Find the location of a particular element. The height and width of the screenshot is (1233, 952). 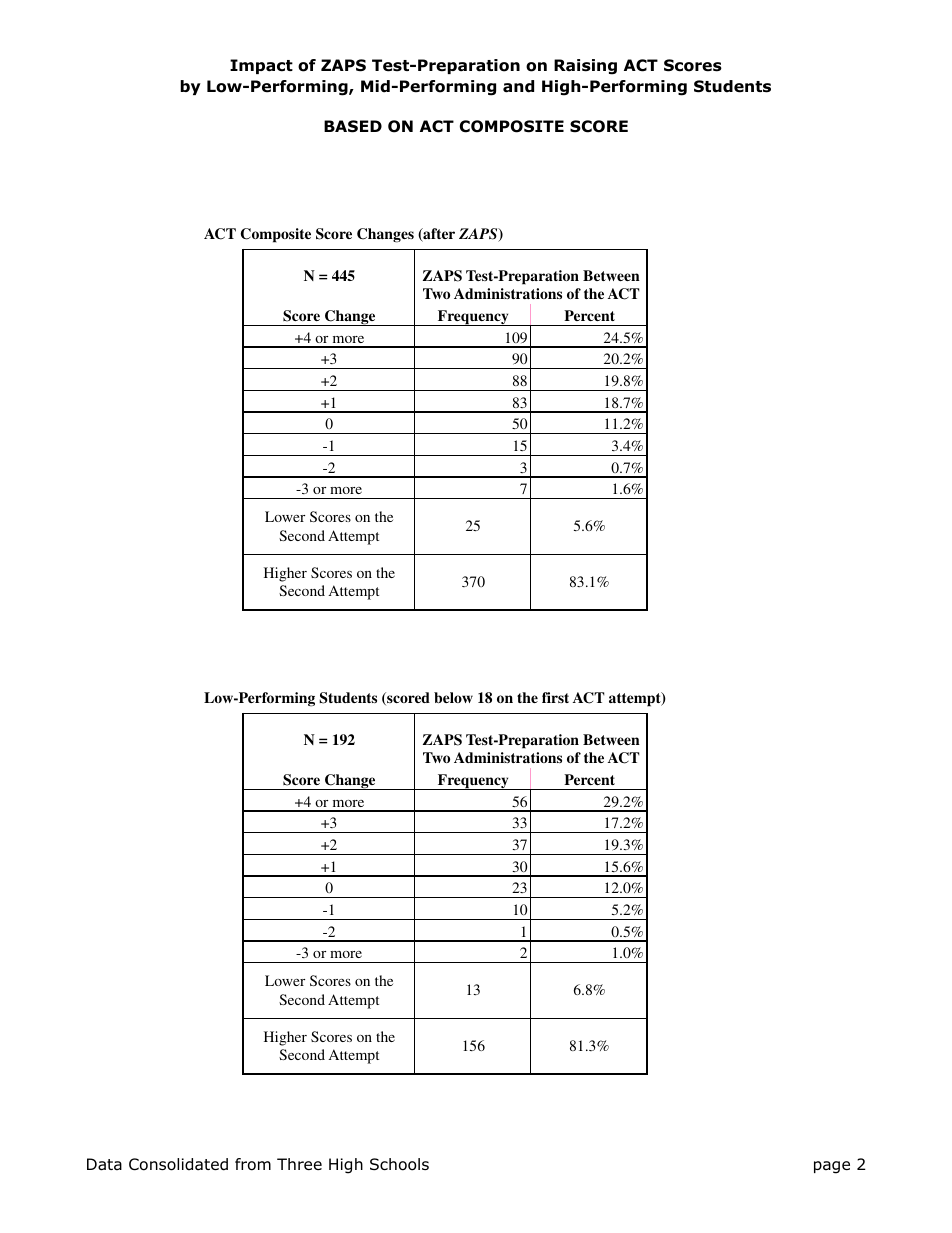

Impact is located at coordinates (261, 66).
